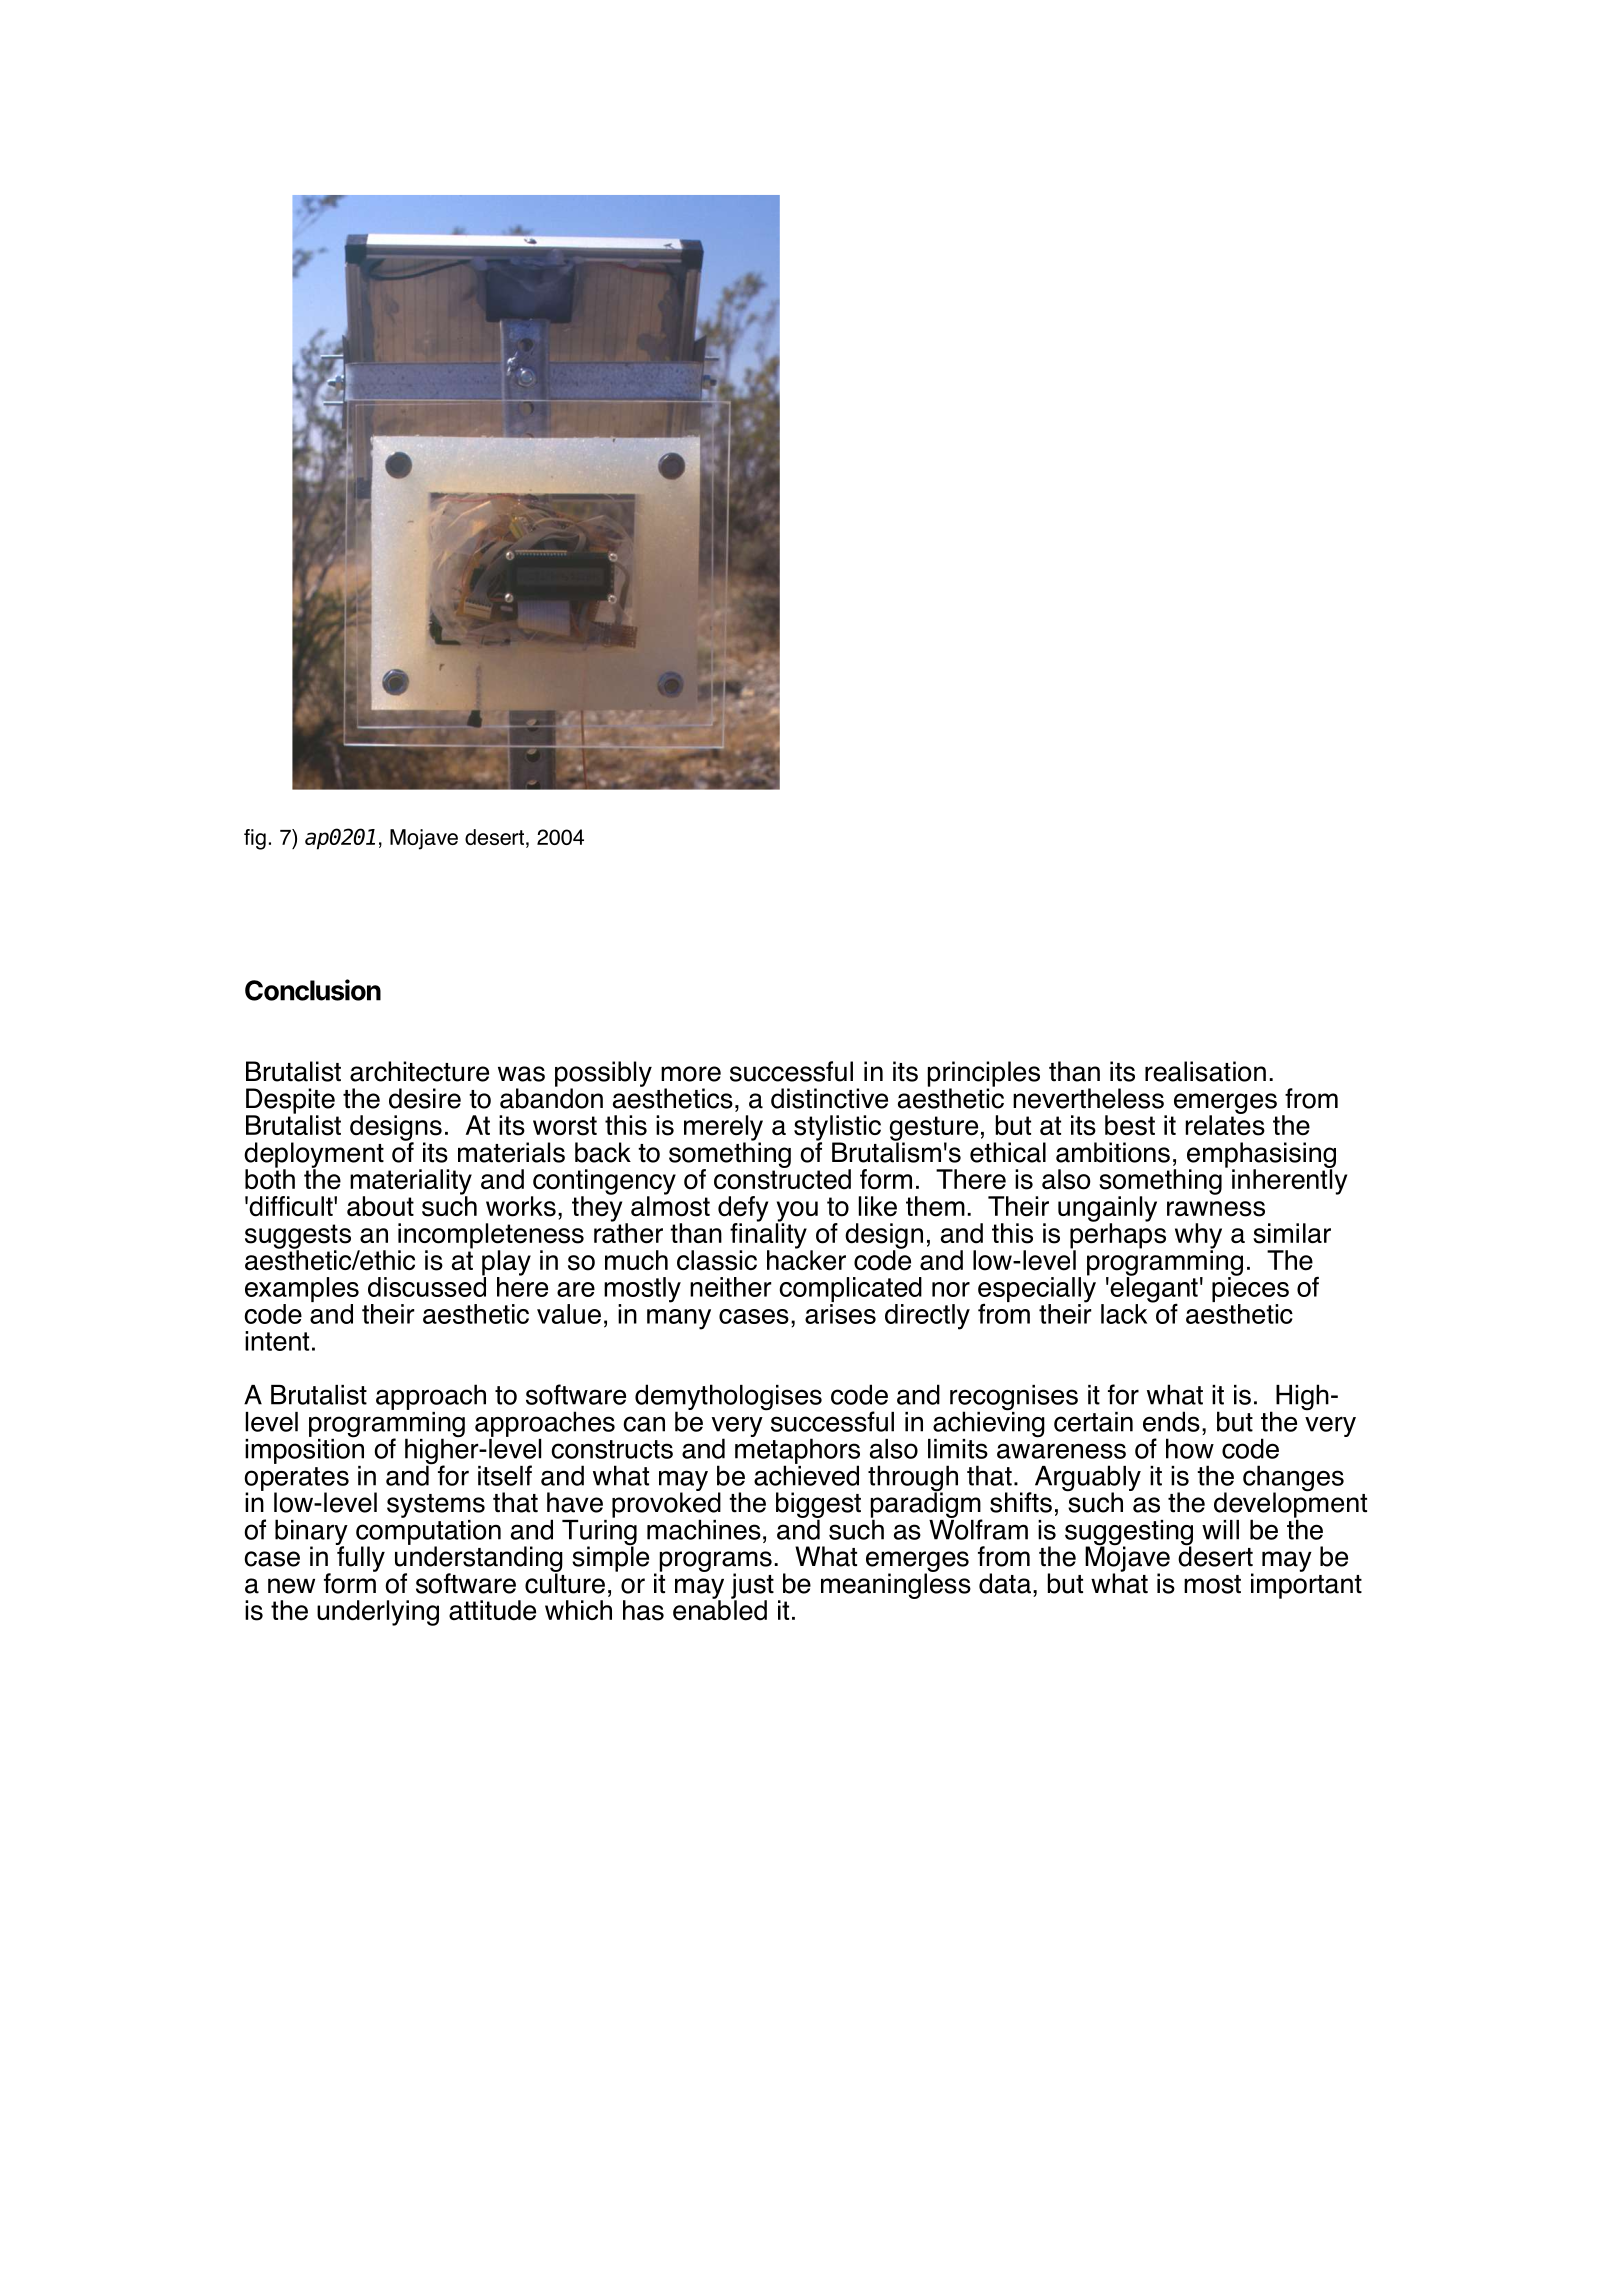 The height and width of the screenshot is (2280, 1611). I want to click on metaphors, so click(797, 1451).
